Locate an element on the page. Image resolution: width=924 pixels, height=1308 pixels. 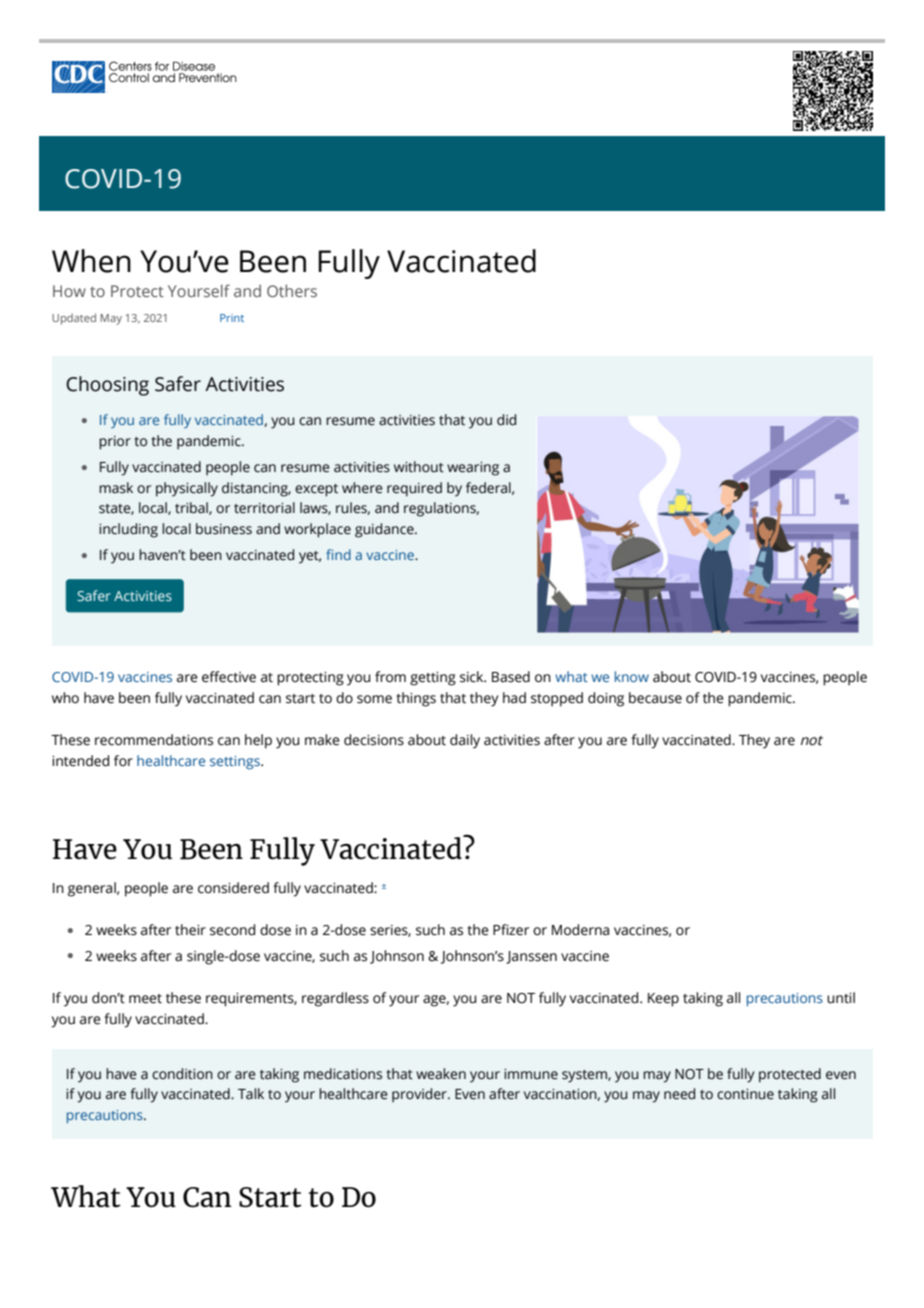
know is located at coordinates (632, 676).
